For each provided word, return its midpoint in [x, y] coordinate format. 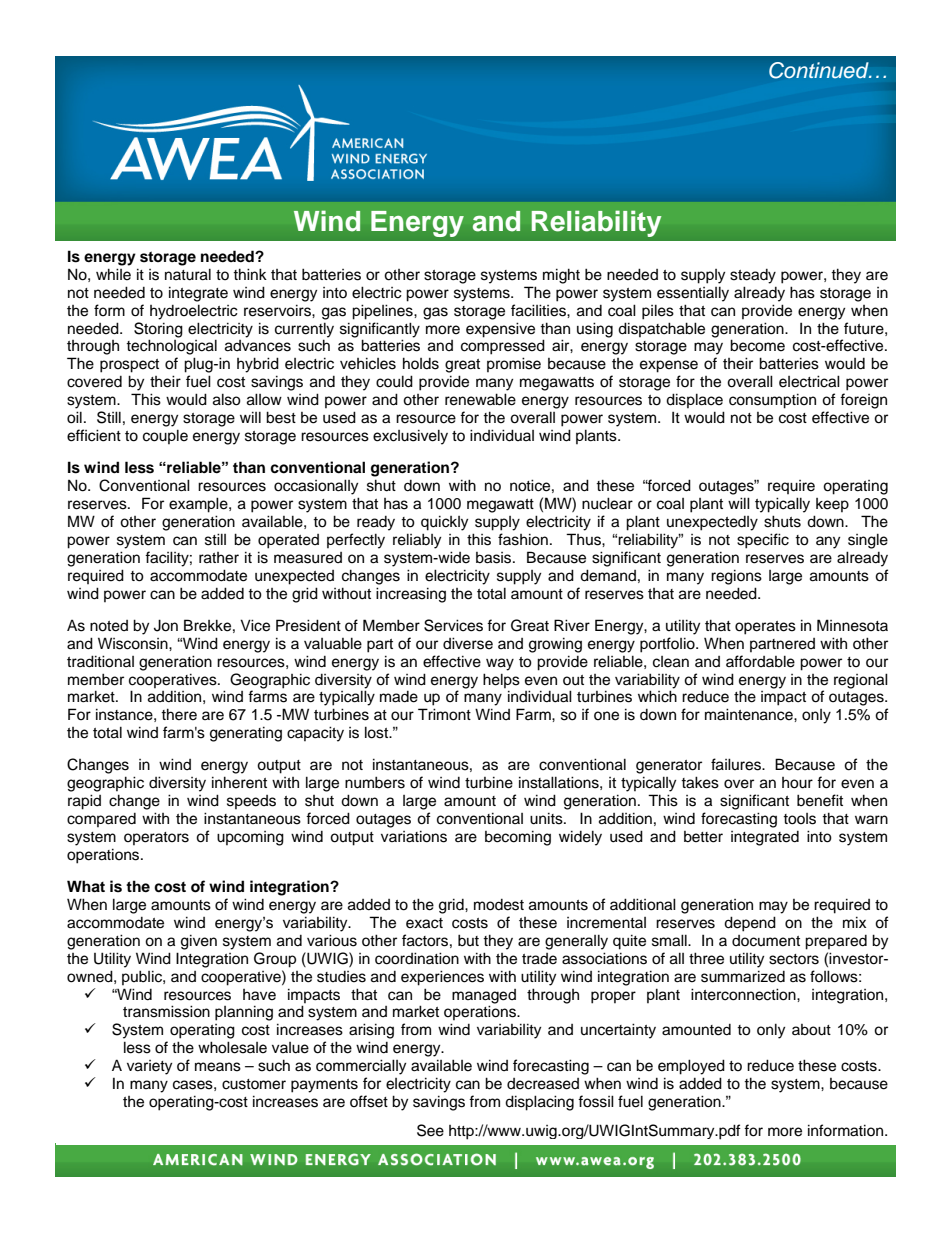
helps [501, 680]
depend [750, 924]
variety [149, 1067]
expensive [500, 330]
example [199, 505]
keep [832, 505]
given [199, 942]
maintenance [750, 714]
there [179, 714]
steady [753, 276]
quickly [444, 523]
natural [188, 274]
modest [499, 905]
